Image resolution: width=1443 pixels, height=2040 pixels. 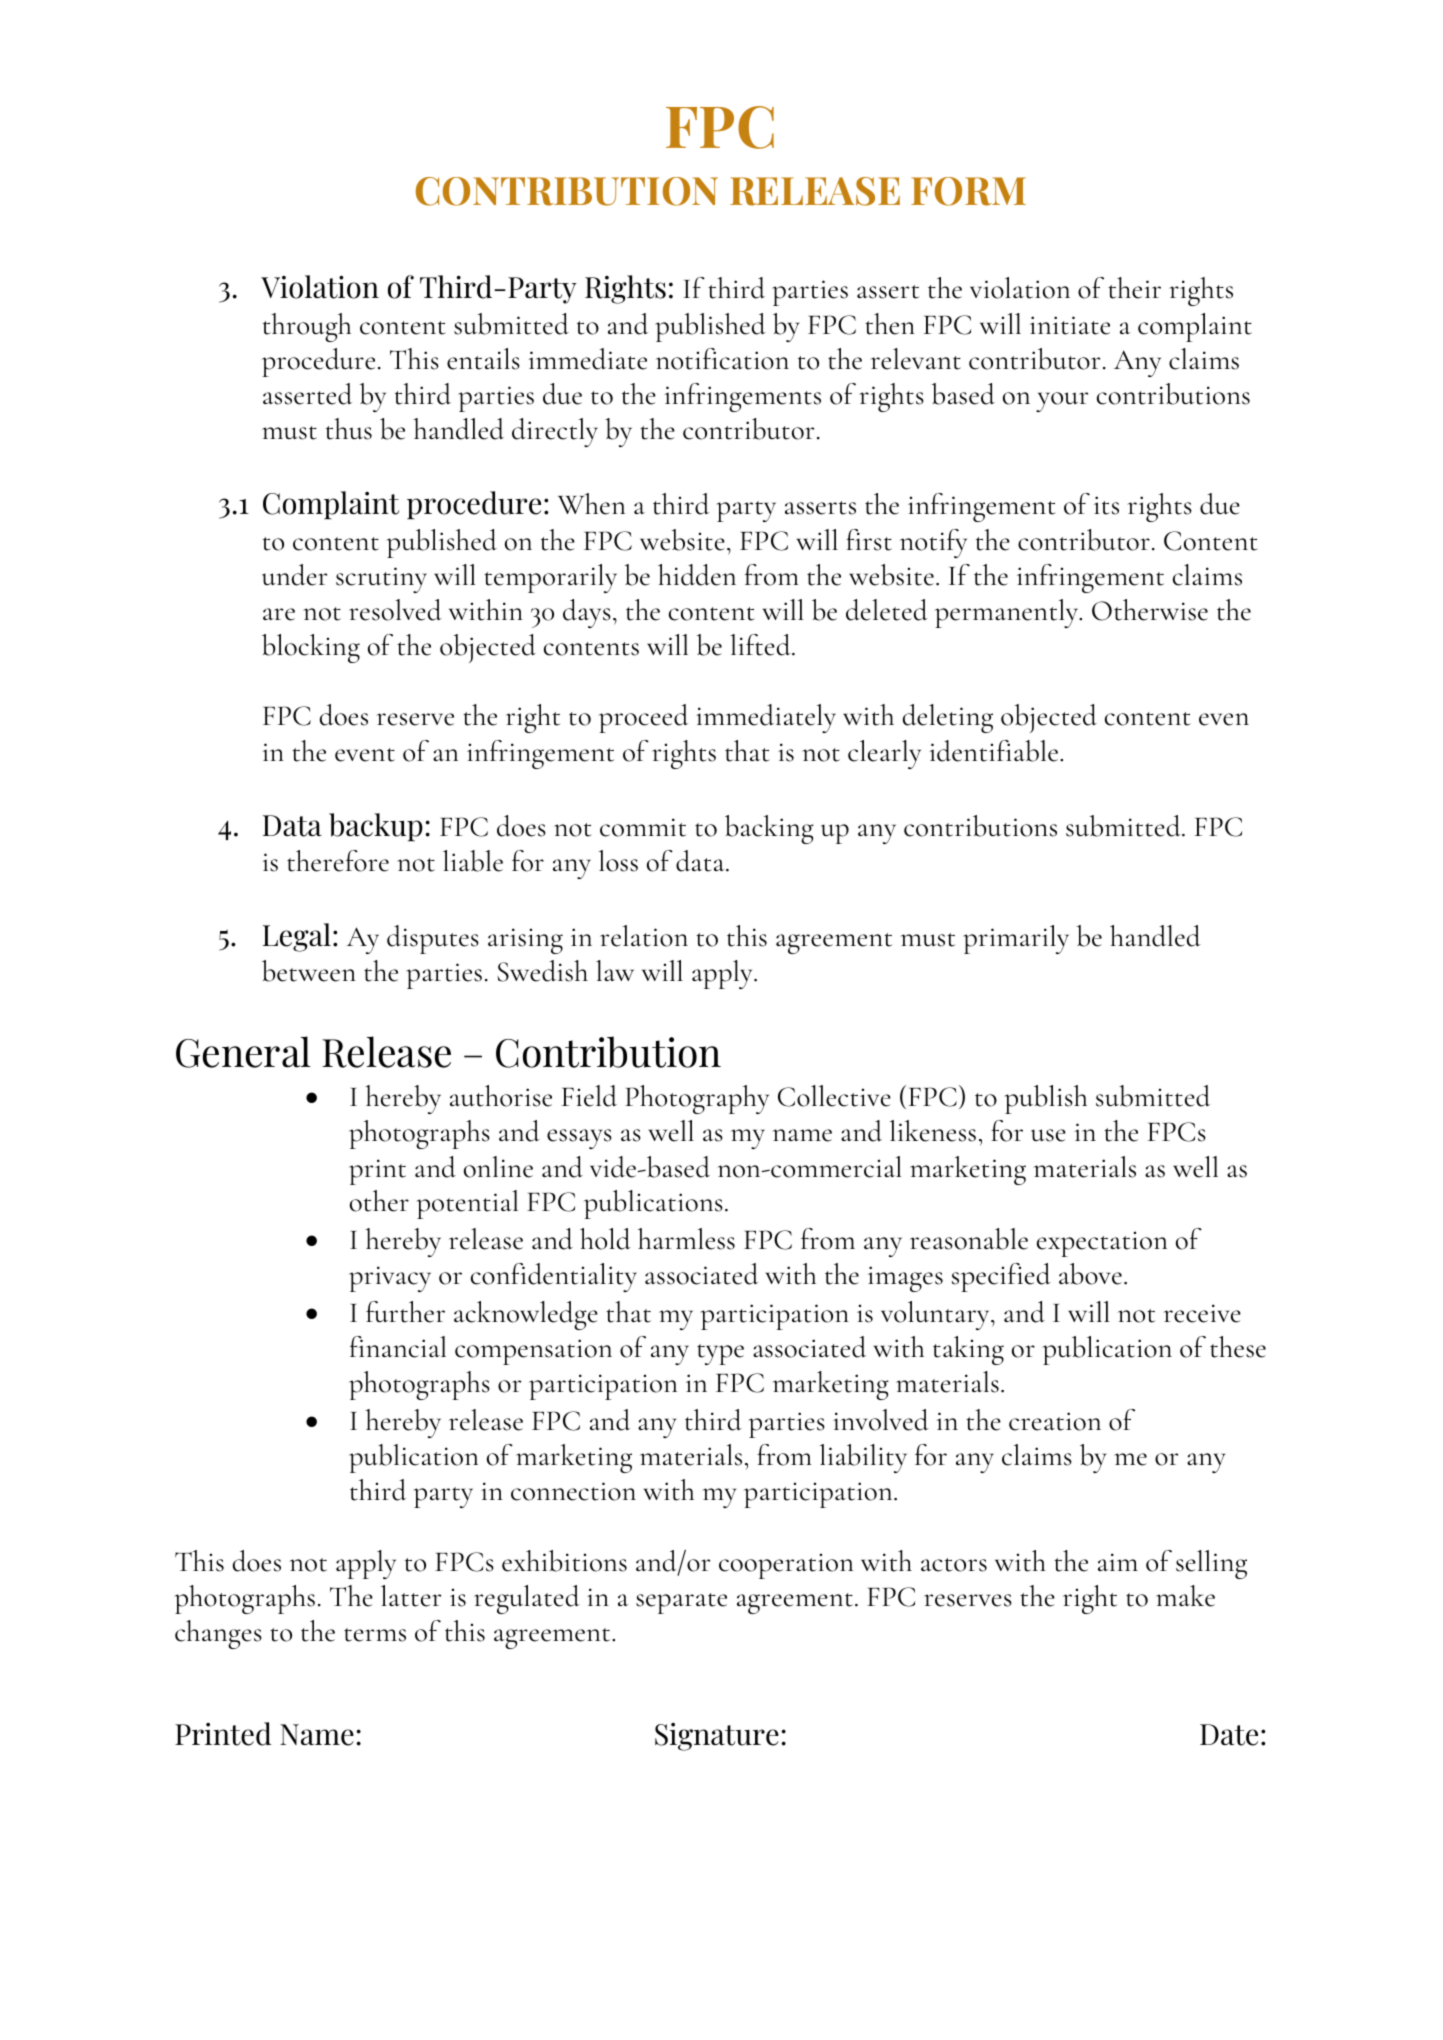 I want to click on blocking, so click(x=311, y=648).
